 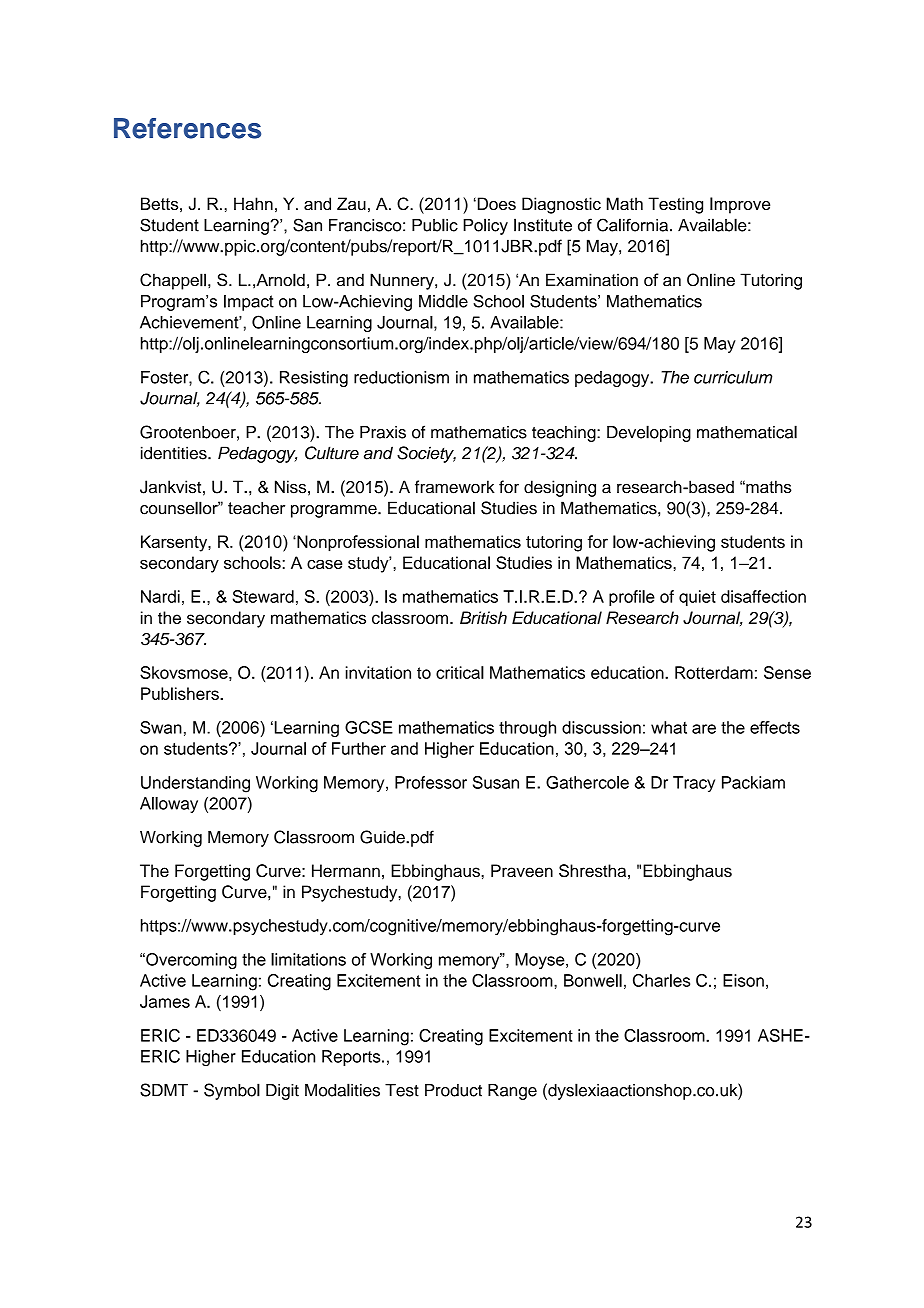 What do you see at coordinates (661, 980) in the screenshot?
I see `Charles` at bounding box center [661, 980].
